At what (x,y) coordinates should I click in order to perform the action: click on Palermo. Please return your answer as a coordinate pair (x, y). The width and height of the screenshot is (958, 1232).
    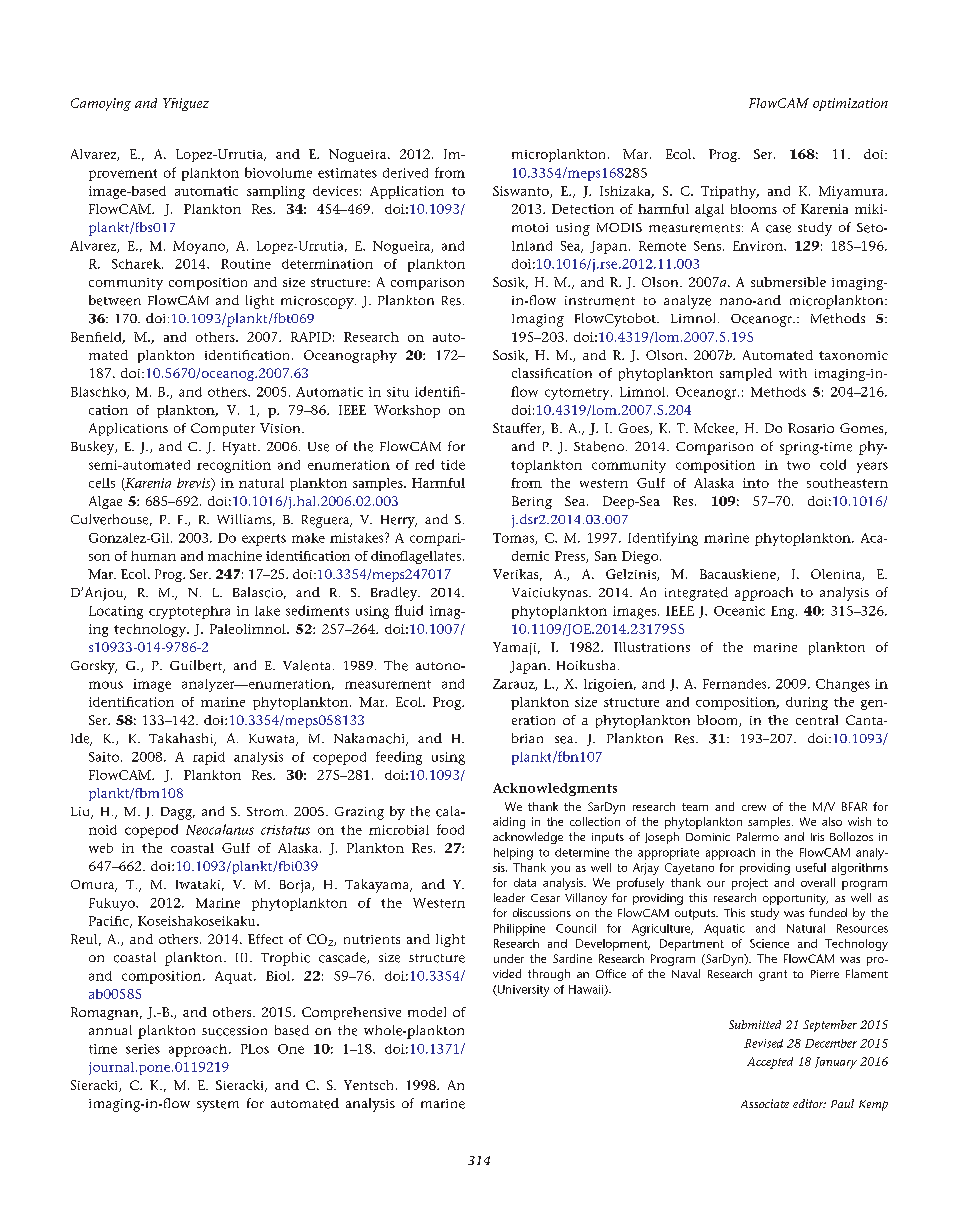
    Looking at the image, I should click on (758, 836).
